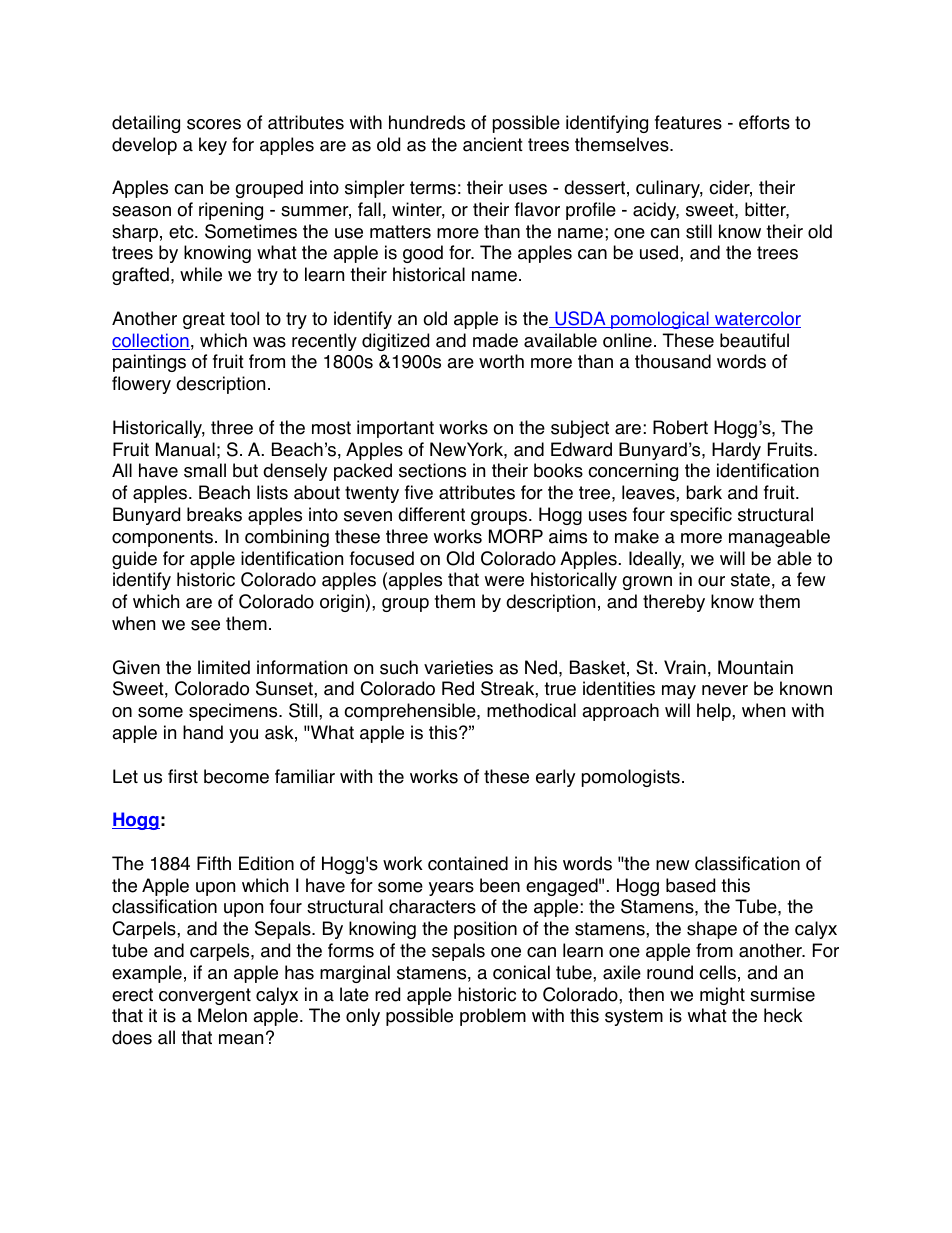  I want to click on see, so click(205, 625).
